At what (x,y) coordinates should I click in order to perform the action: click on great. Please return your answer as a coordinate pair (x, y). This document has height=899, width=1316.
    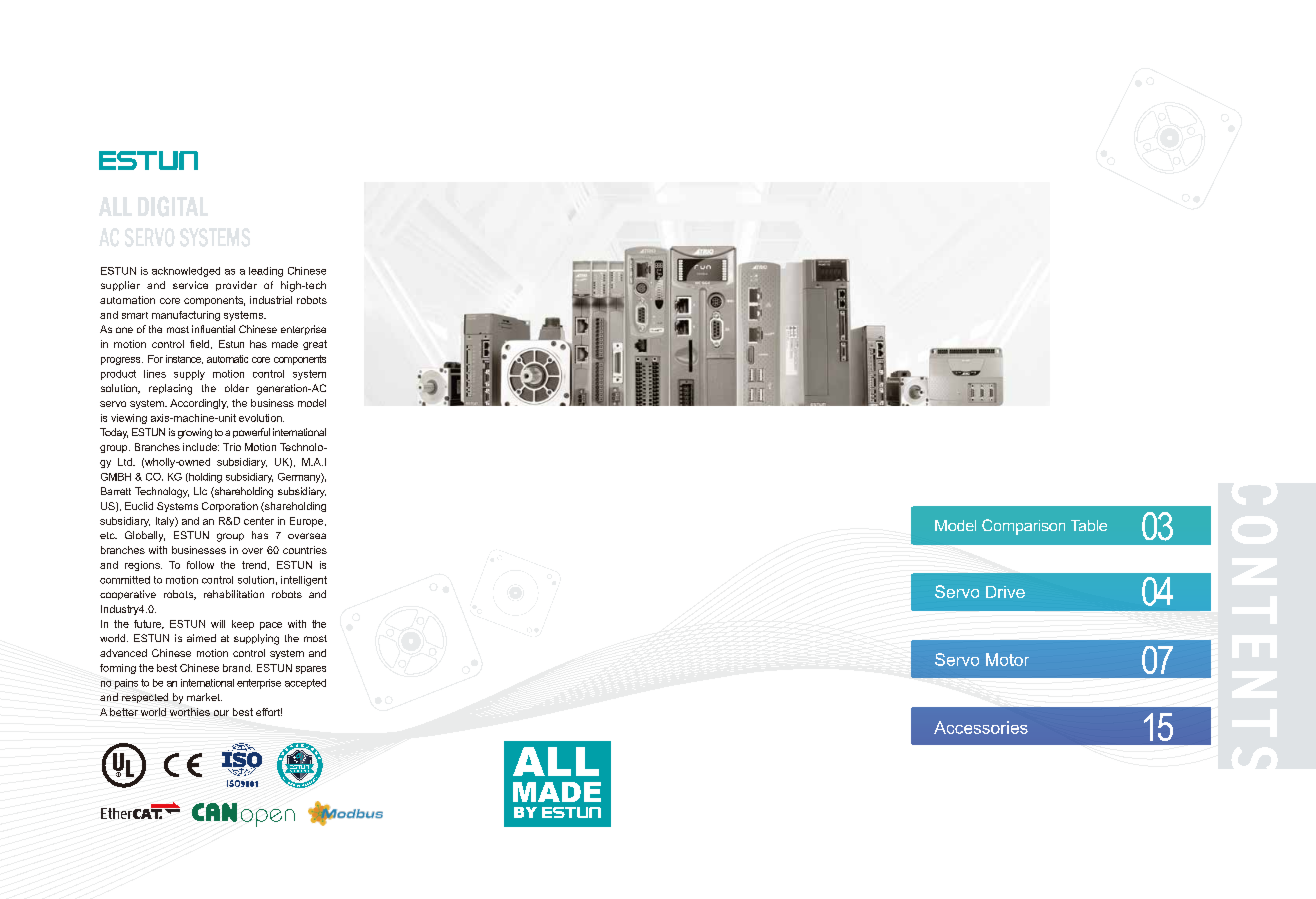
    Looking at the image, I should click on (315, 345).
